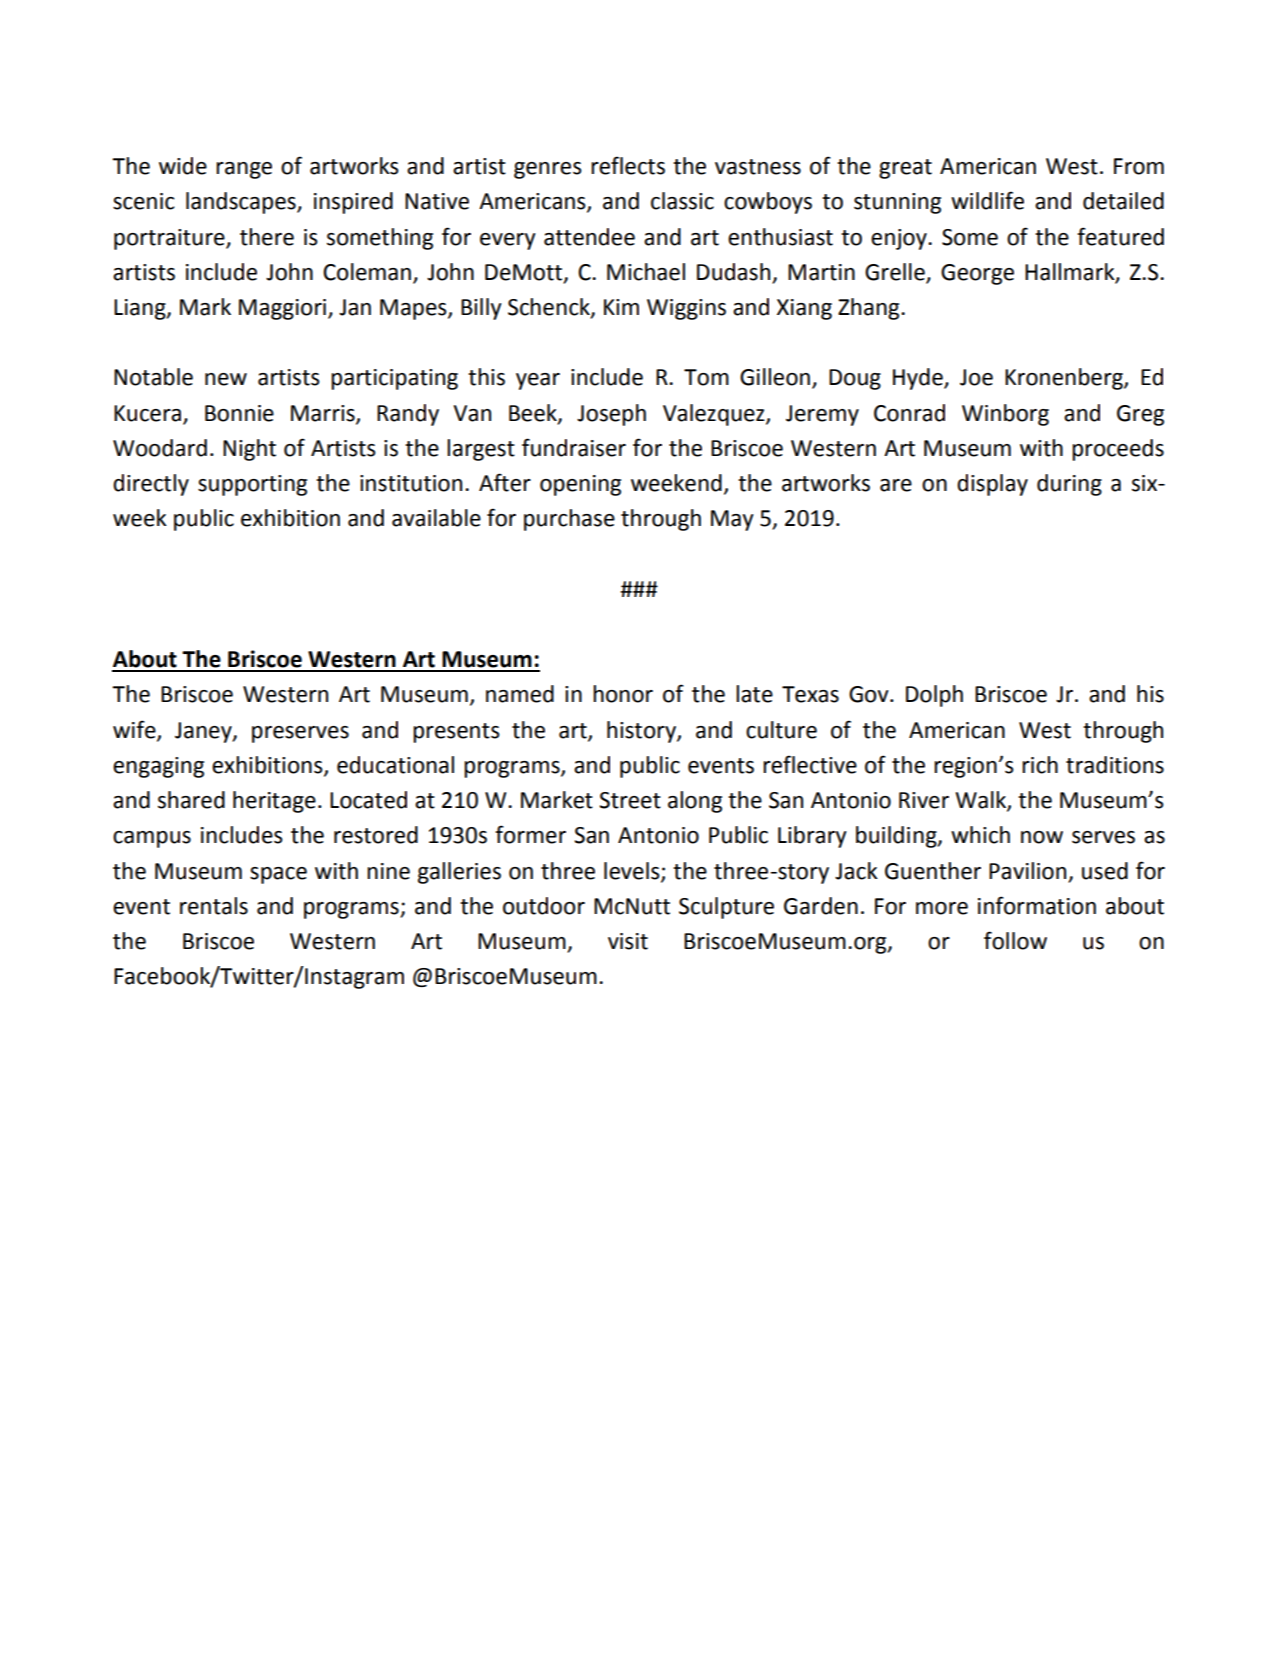  What do you see at coordinates (1040, 765) in the page?
I see `rich` at bounding box center [1040, 765].
